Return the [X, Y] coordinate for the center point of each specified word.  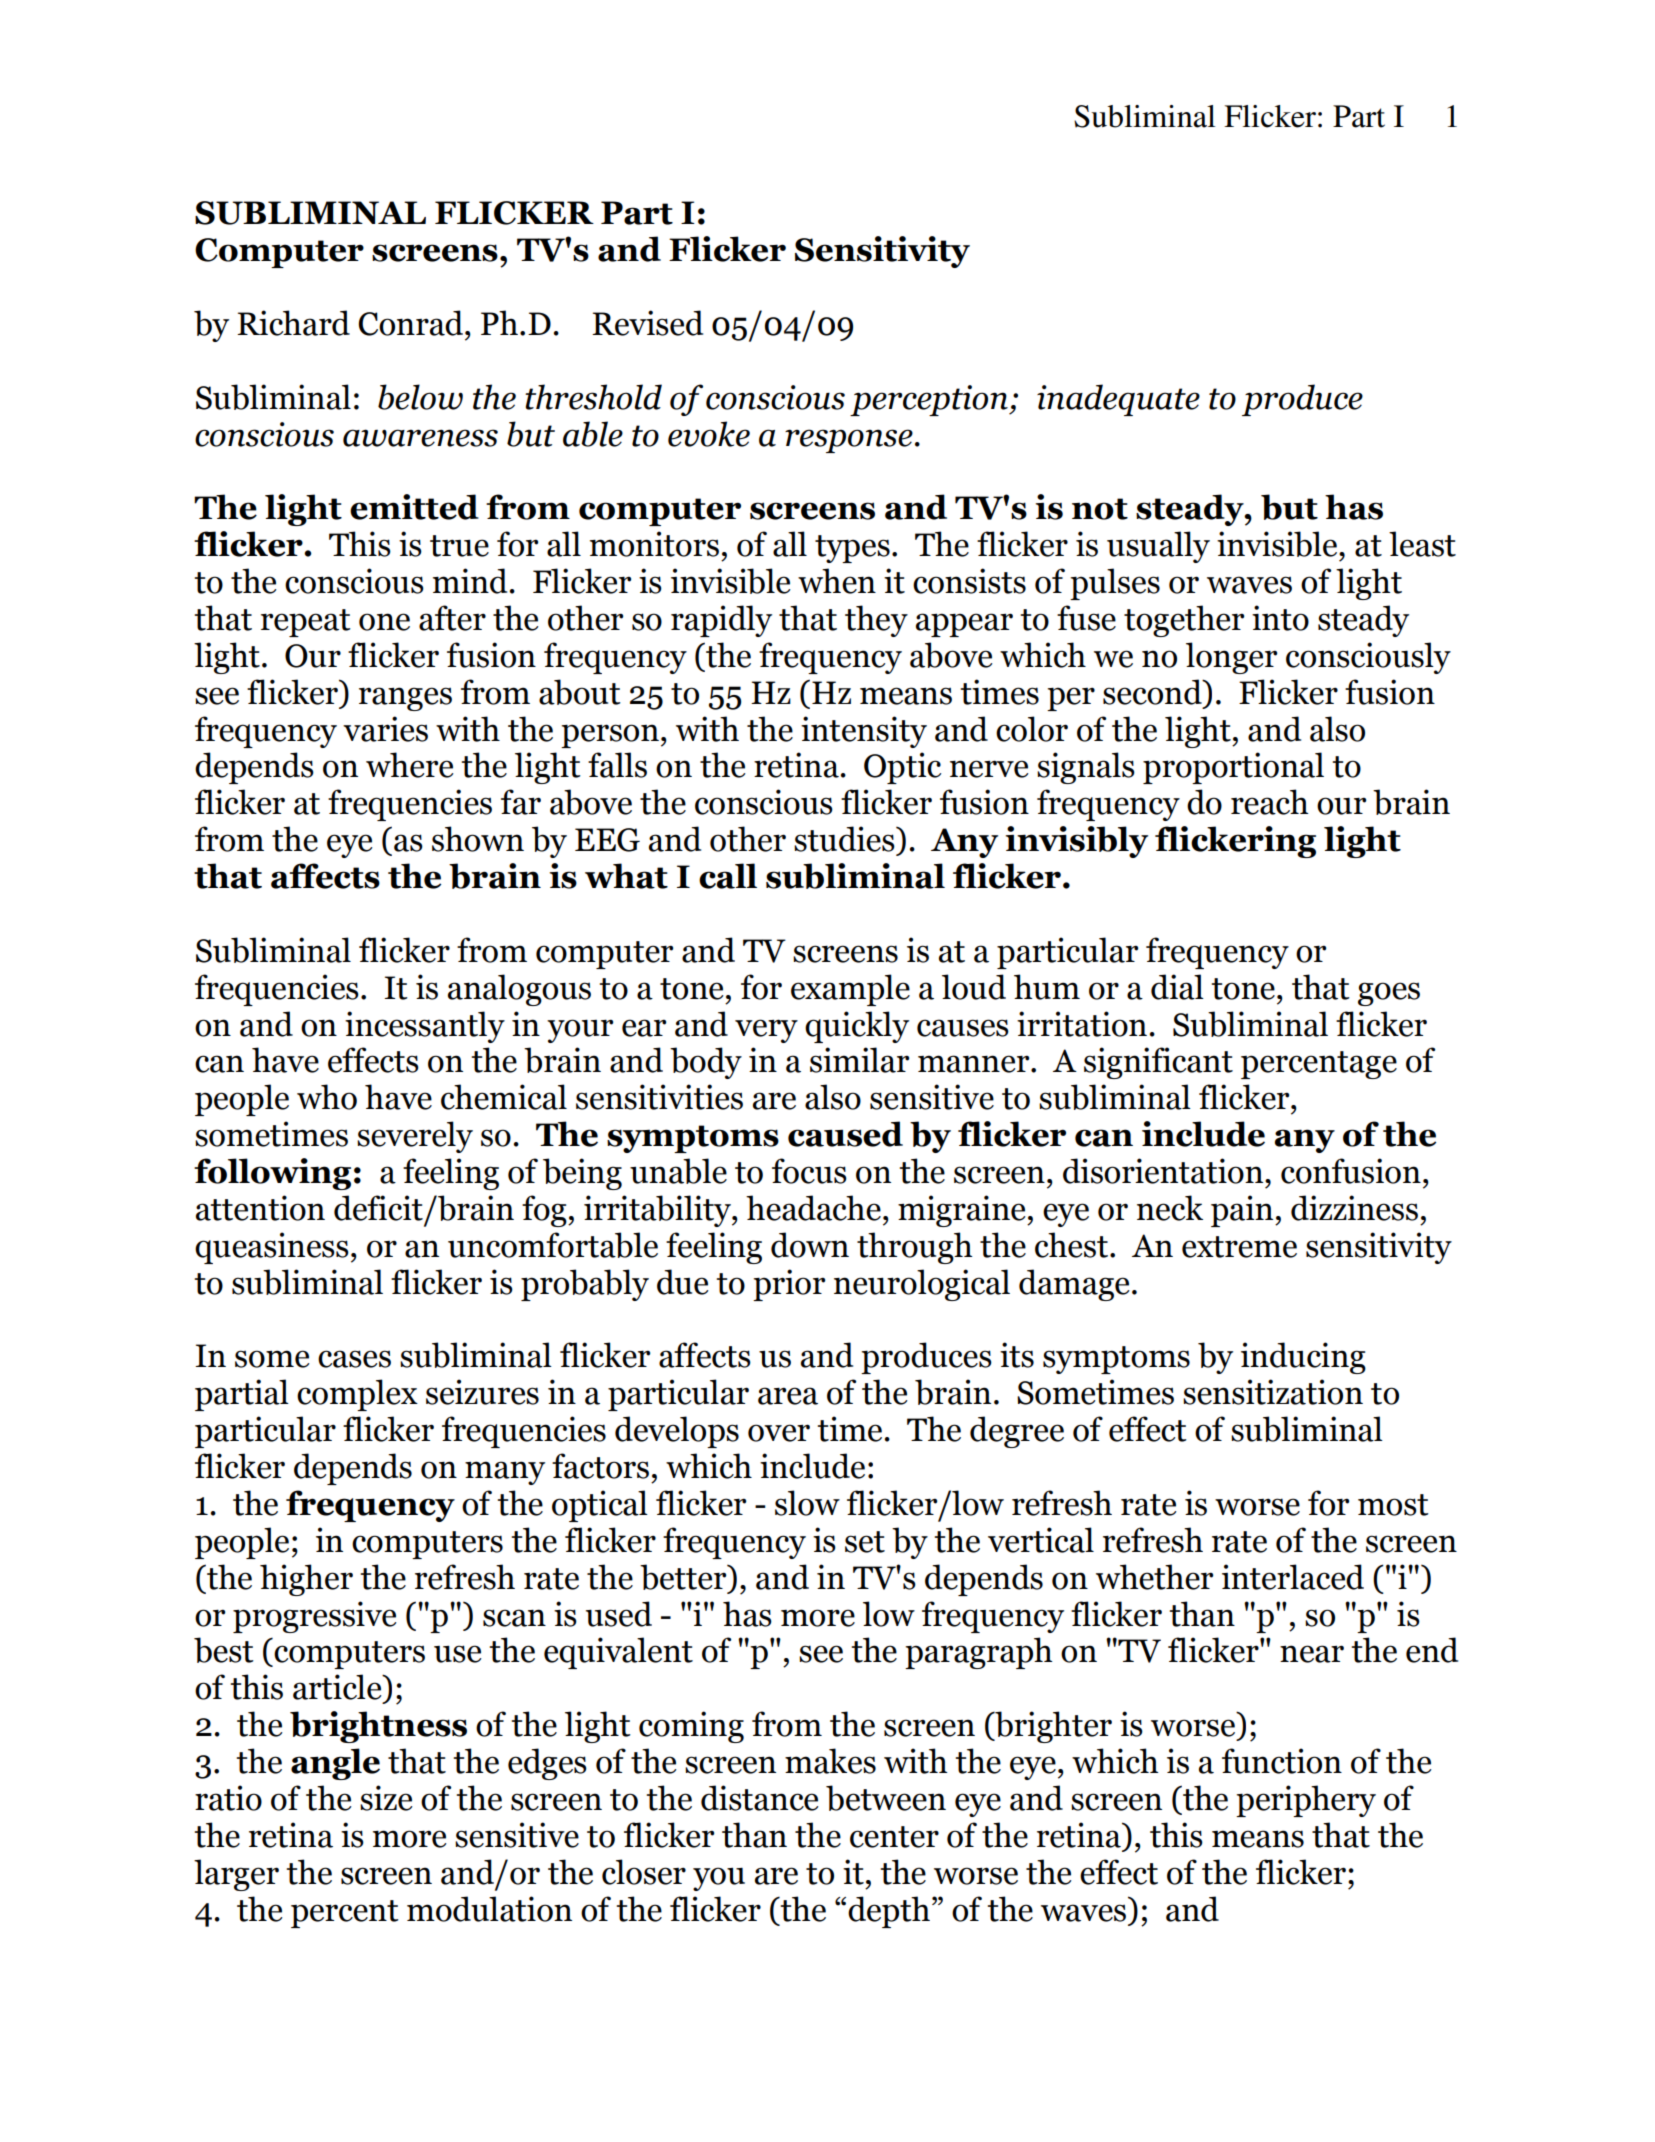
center [894, 1837]
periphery [1306, 1801]
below [420, 397]
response [849, 441]
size [386, 1798]
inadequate [1118, 400]
